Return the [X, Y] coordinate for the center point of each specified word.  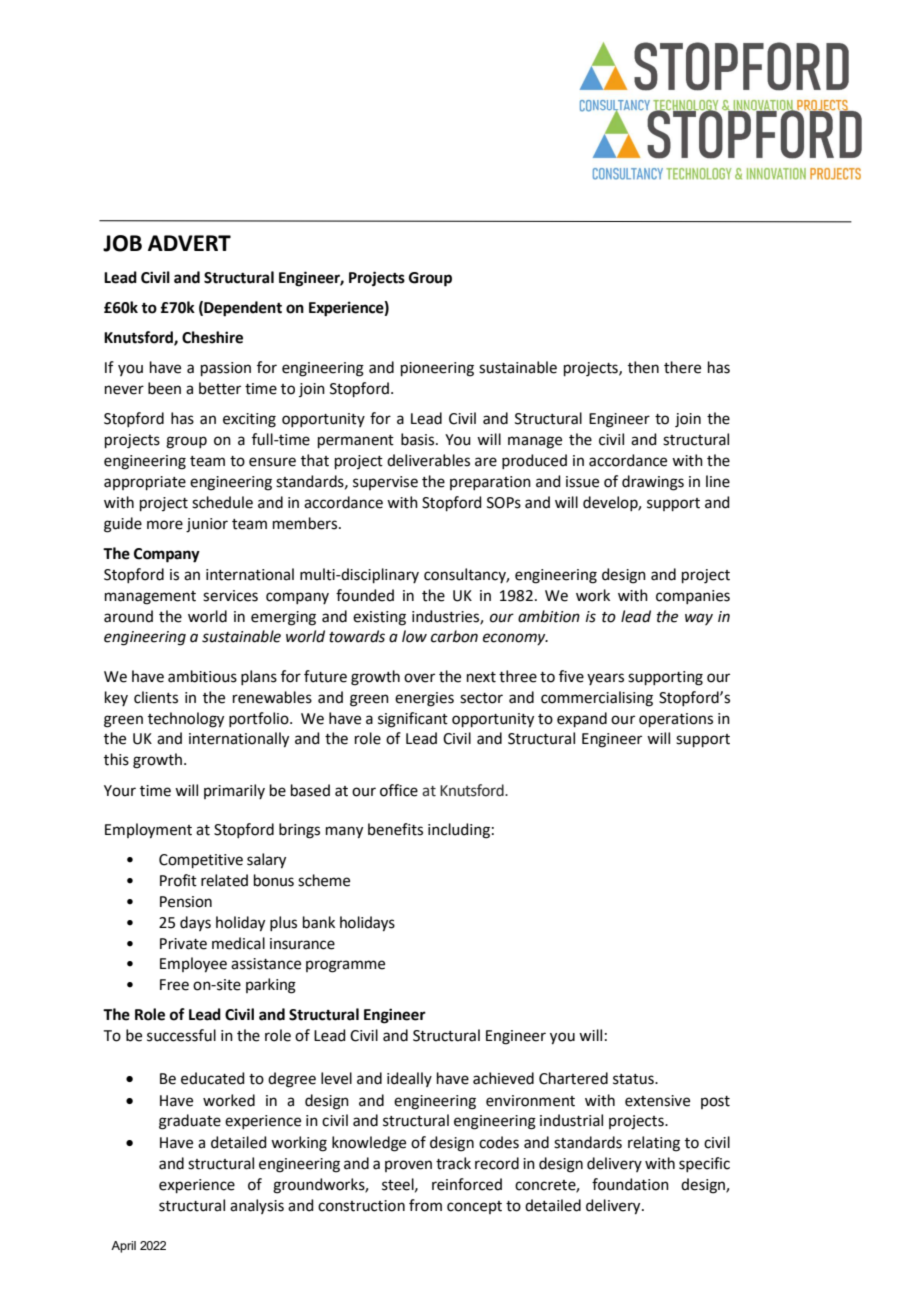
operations [676, 720]
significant [413, 720]
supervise [385, 483]
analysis [257, 1206]
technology [186, 720]
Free [174, 985]
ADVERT [189, 243]
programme [345, 966]
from [425, 1205]
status [634, 1079]
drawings [653, 483]
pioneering [437, 369]
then [643, 367]
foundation [630, 1184]
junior [207, 525]
